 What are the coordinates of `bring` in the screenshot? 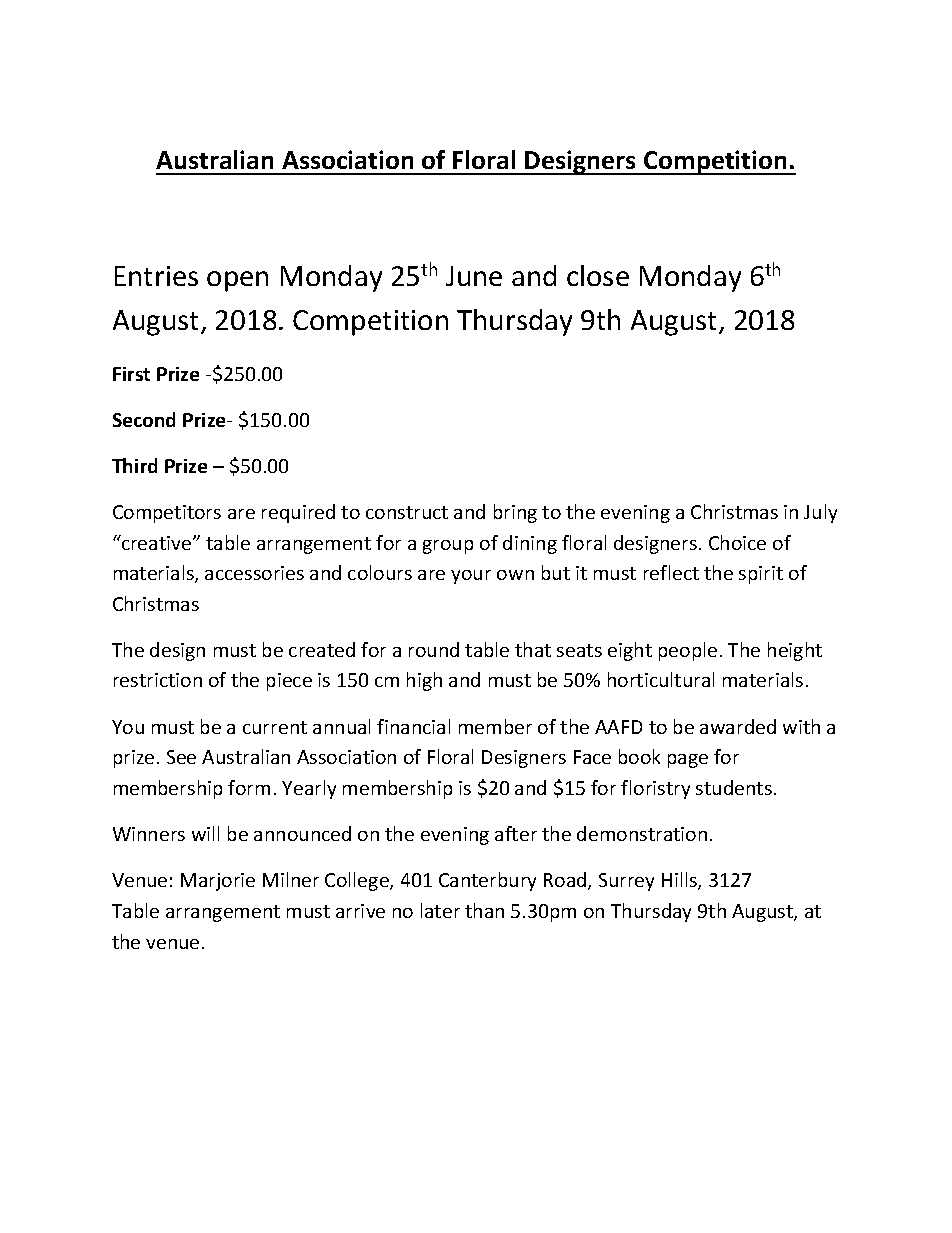 It's located at (515, 513).
